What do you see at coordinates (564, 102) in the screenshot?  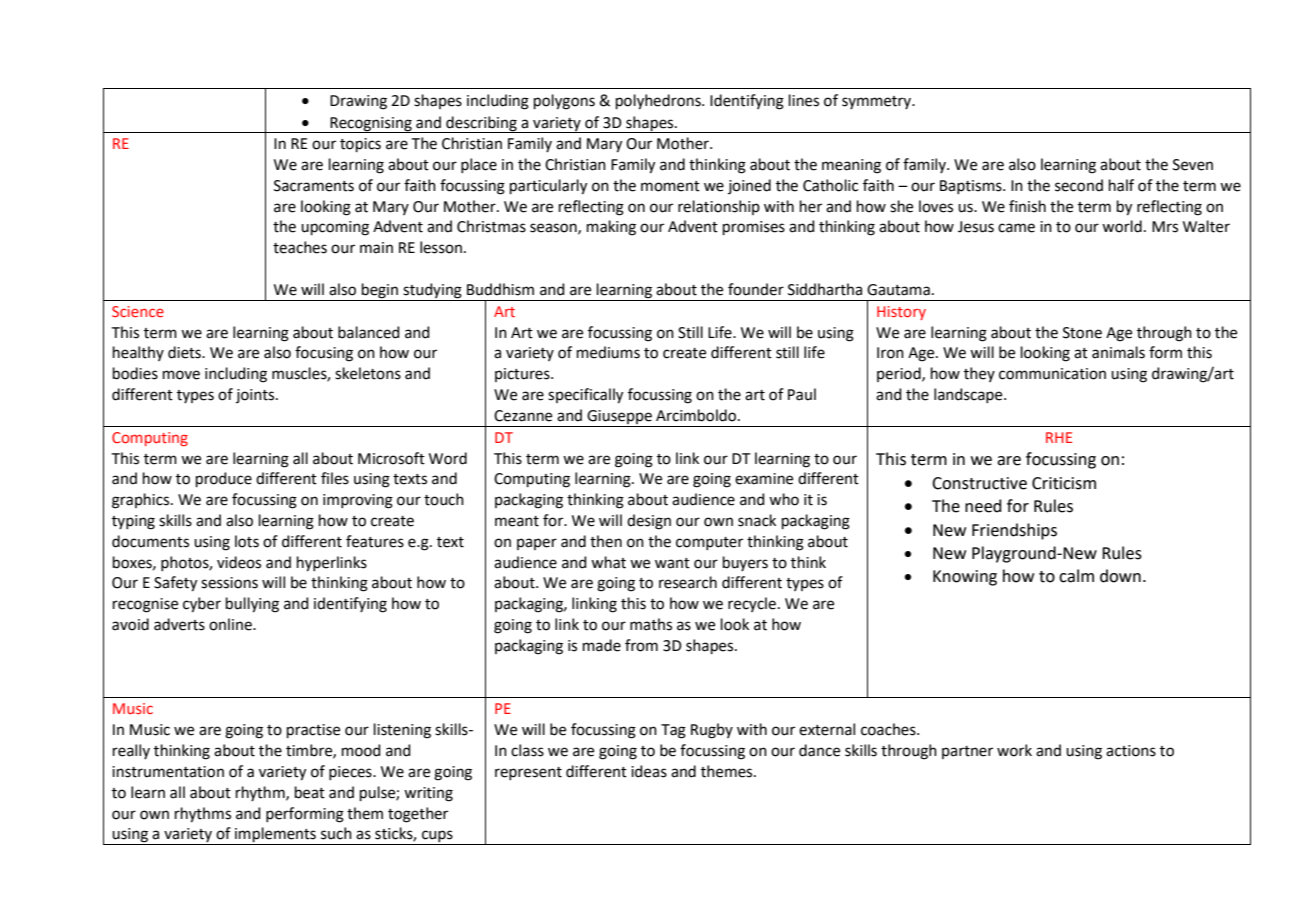 I see `polygons` at bounding box center [564, 102].
